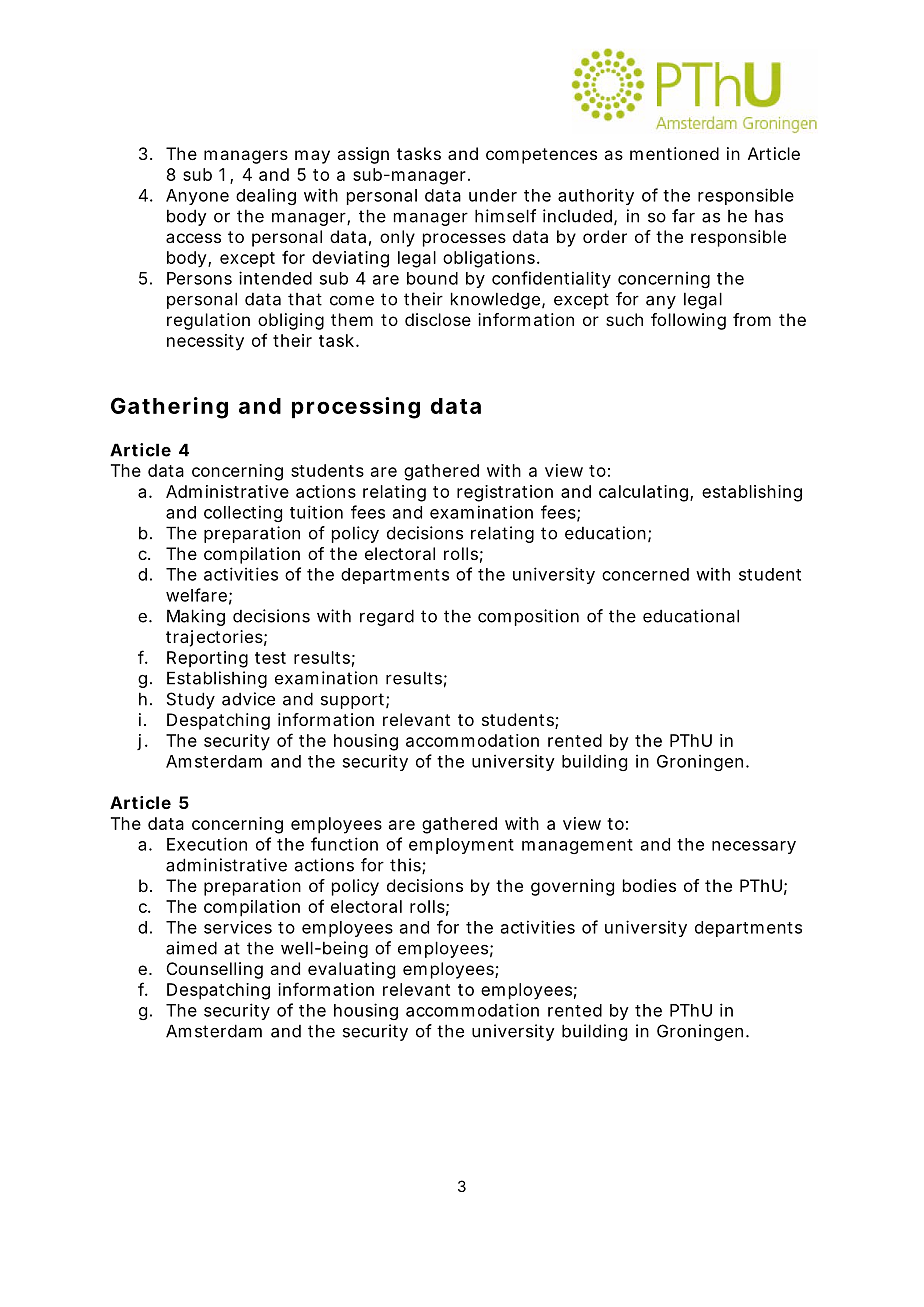  I want to click on collecting, so click(243, 513).
